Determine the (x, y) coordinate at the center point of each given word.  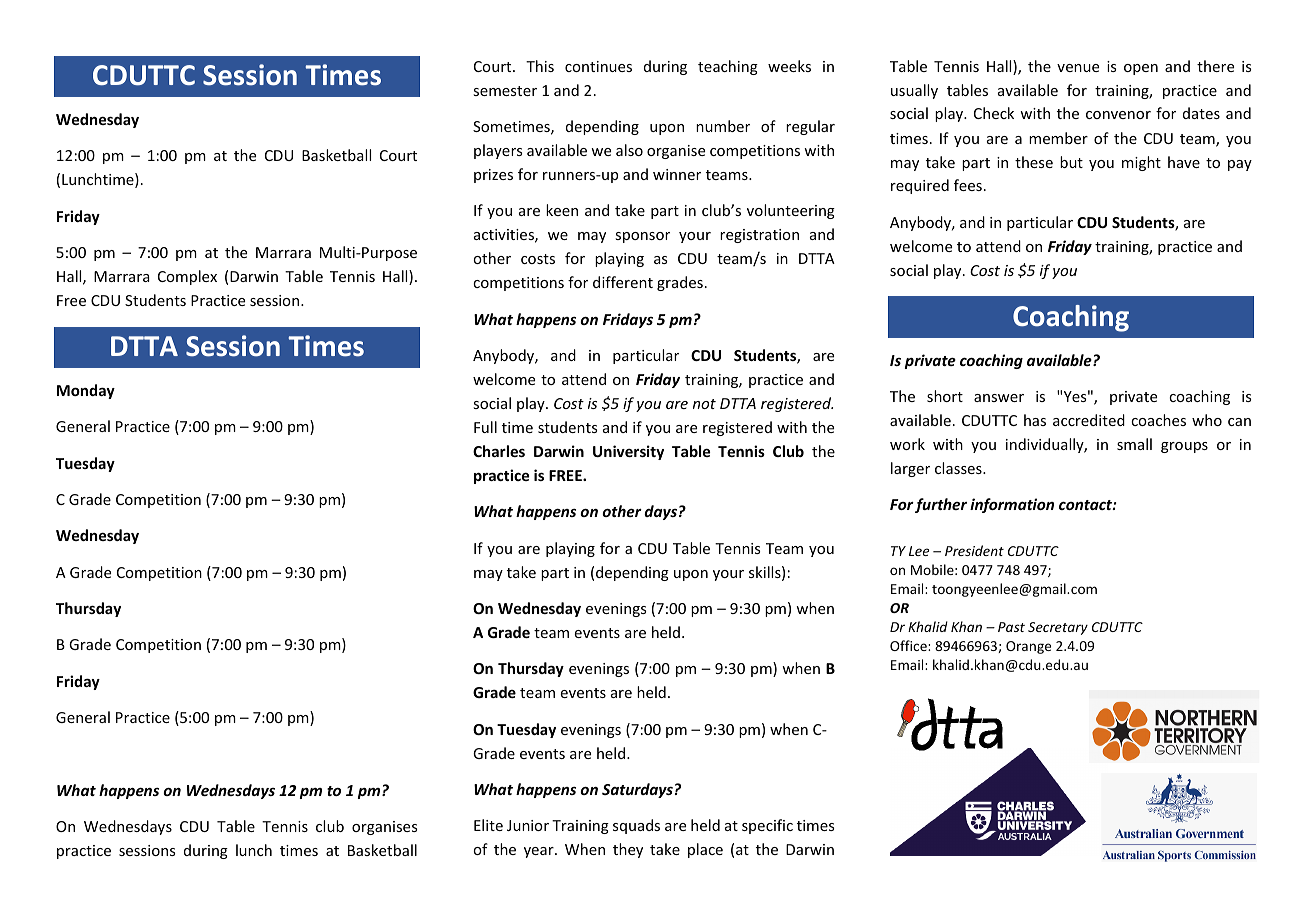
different (623, 282)
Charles (499, 451)
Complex (187, 277)
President (974, 550)
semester (505, 91)
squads (636, 826)
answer (999, 398)
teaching (728, 67)
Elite (488, 825)
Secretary (1058, 628)
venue (1078, 68)
